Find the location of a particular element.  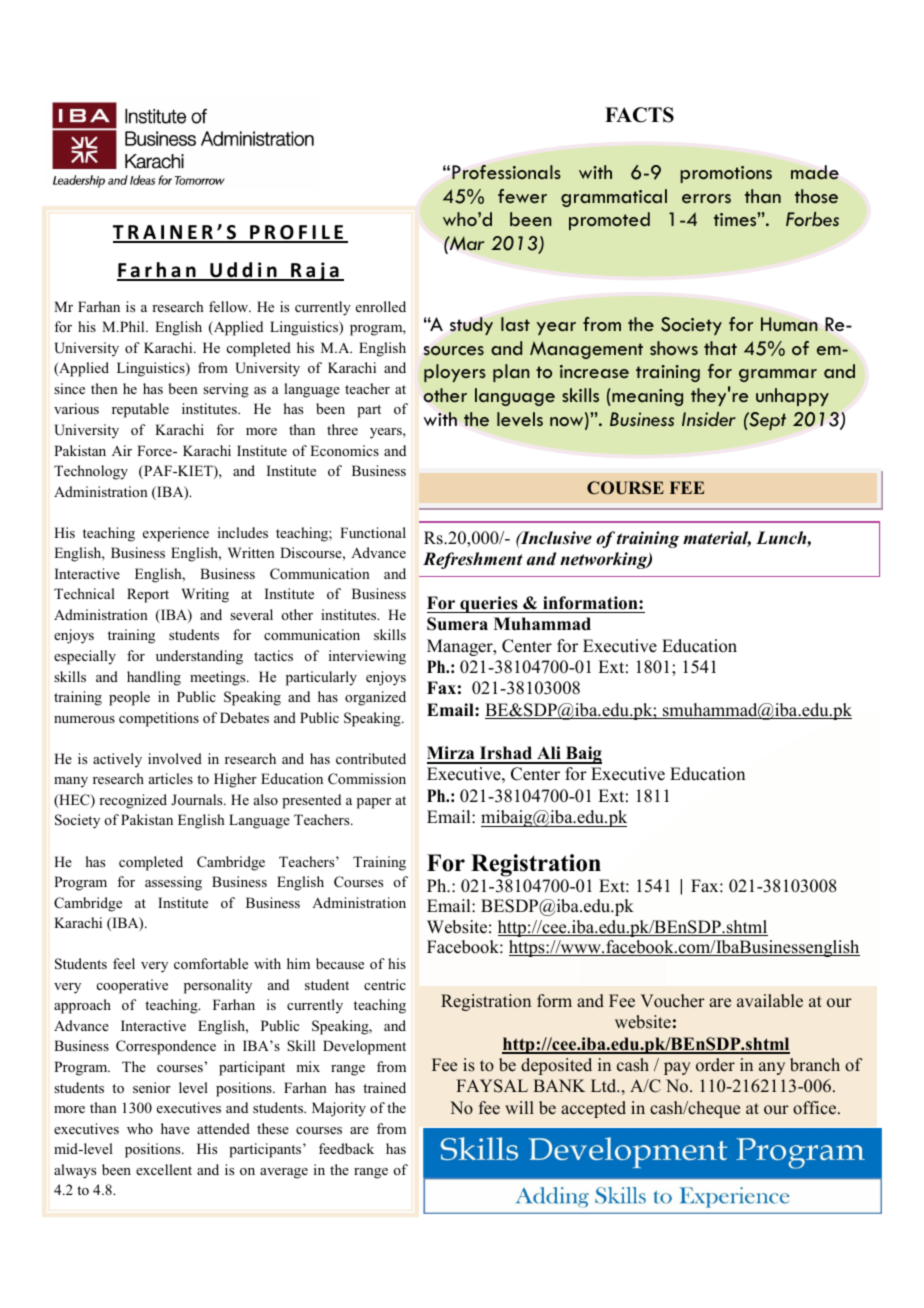

will is located at coordinates (519, 1107).
